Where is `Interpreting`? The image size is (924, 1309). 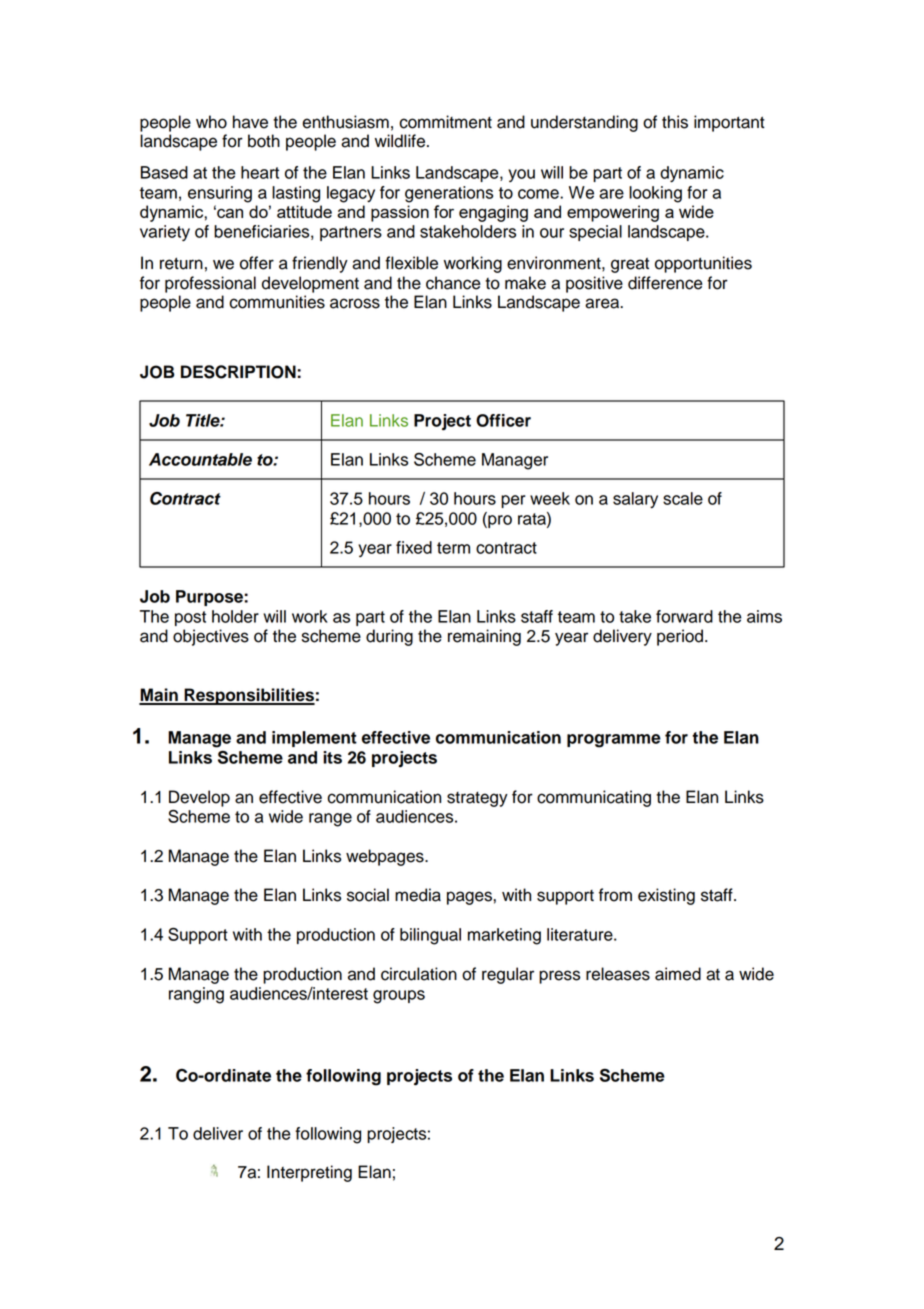 Interpreting is located at coordinates (309, 1173).
